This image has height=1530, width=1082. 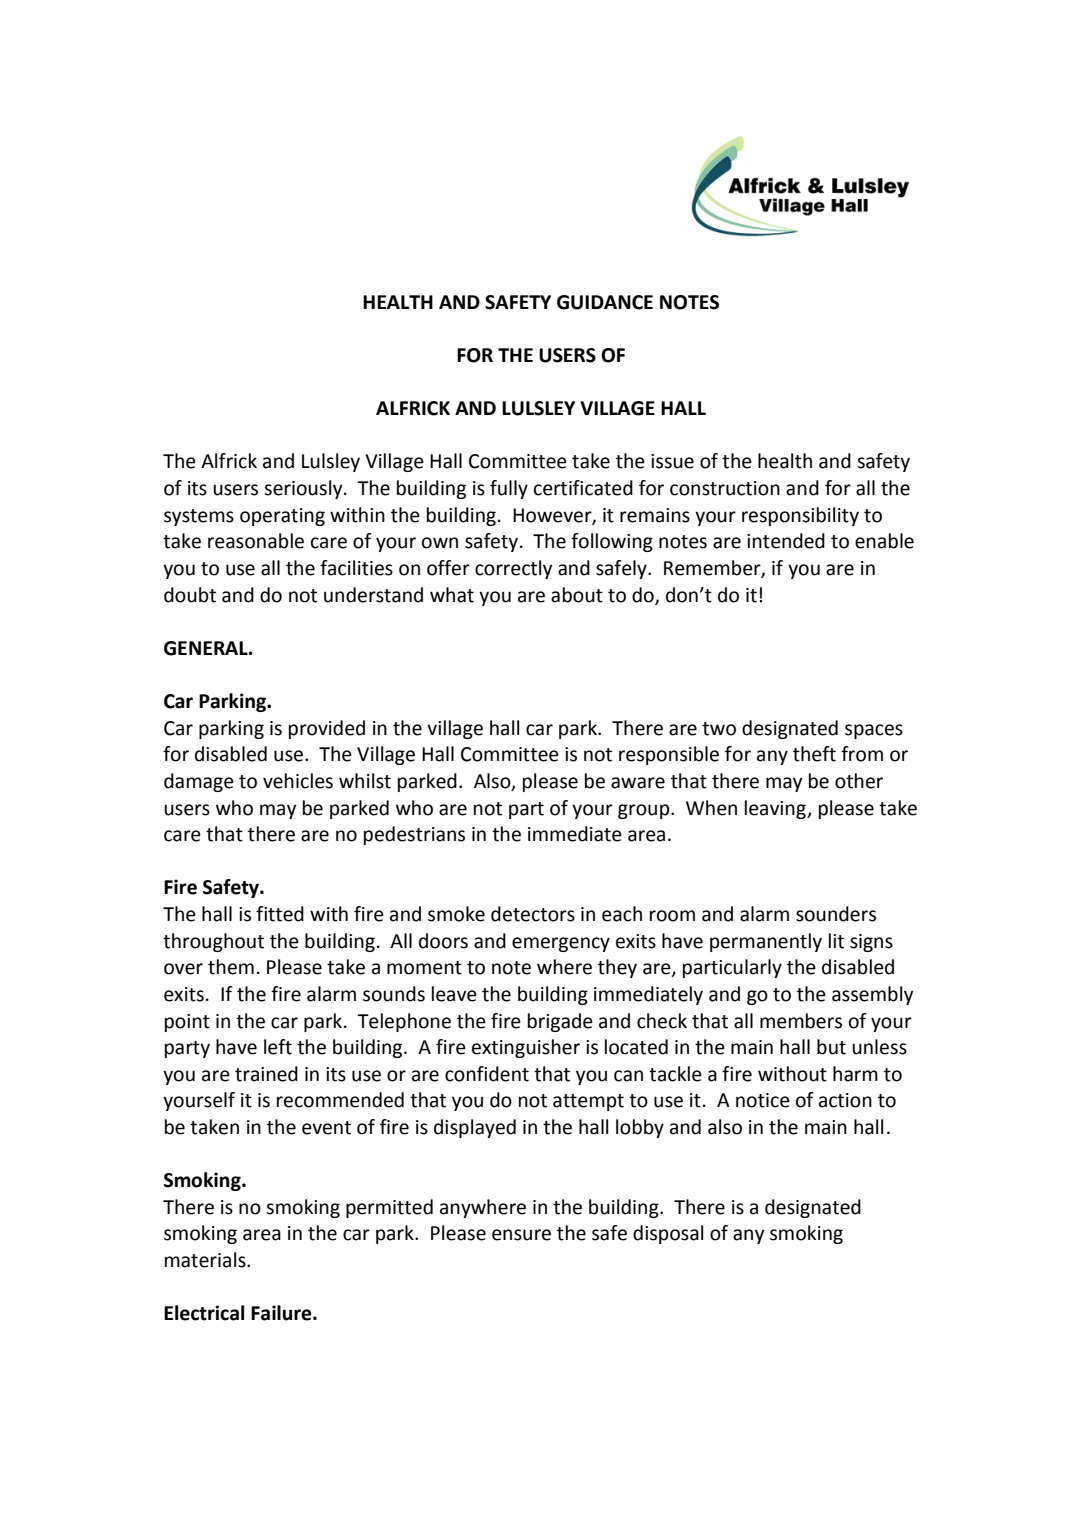 What do you see at coordinates (304, 489) in the image?
I see `seriously` at bounding box center [304, 489].
